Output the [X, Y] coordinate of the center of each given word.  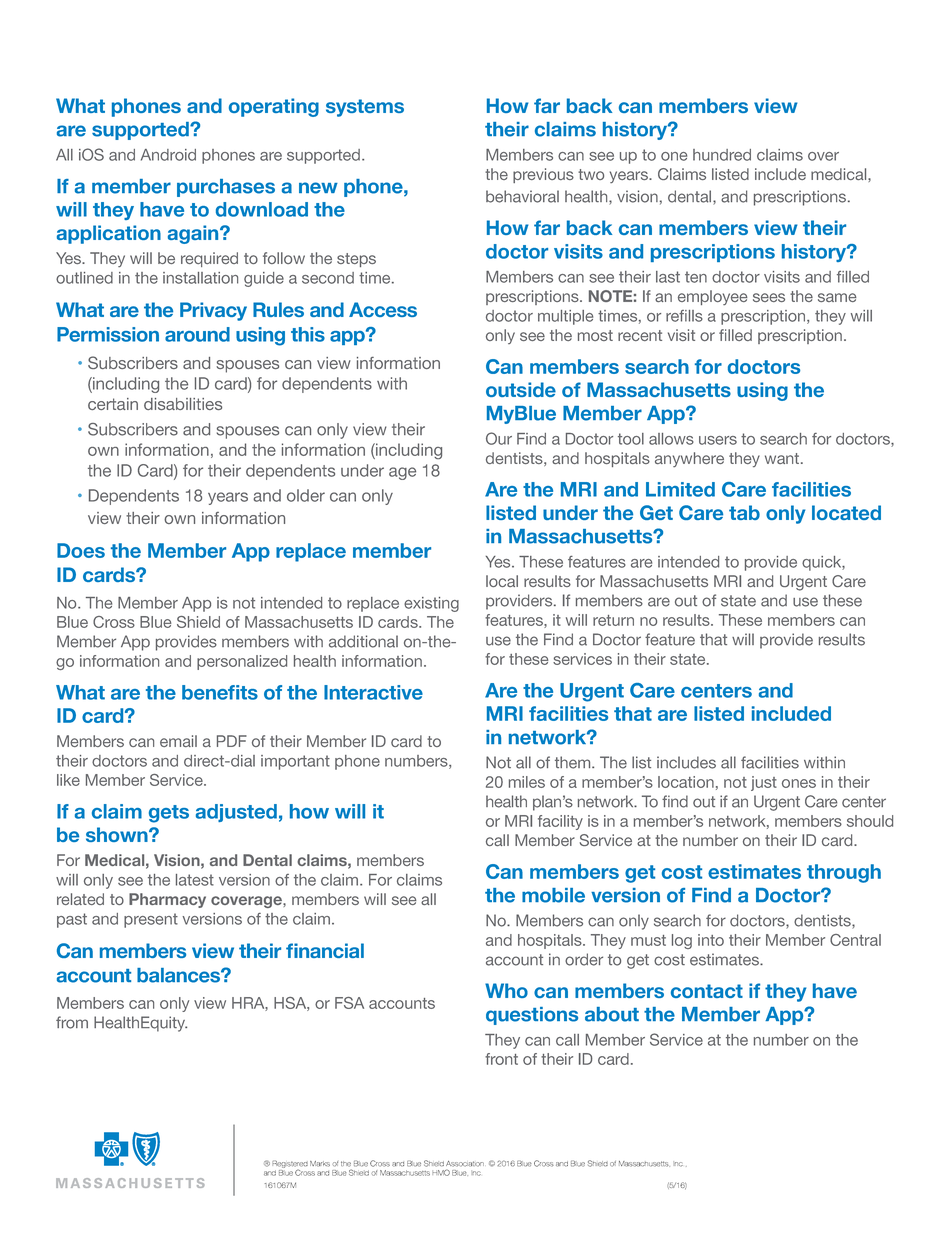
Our [499, 438]
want [783, 458]
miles [527, 782]
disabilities [183, 404]
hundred [722, 155]
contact [707, 991]
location [686, 782]
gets [169, 814]
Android [168, 155]
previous [543, 175]
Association [465, 1164]
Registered [290, 1165]
